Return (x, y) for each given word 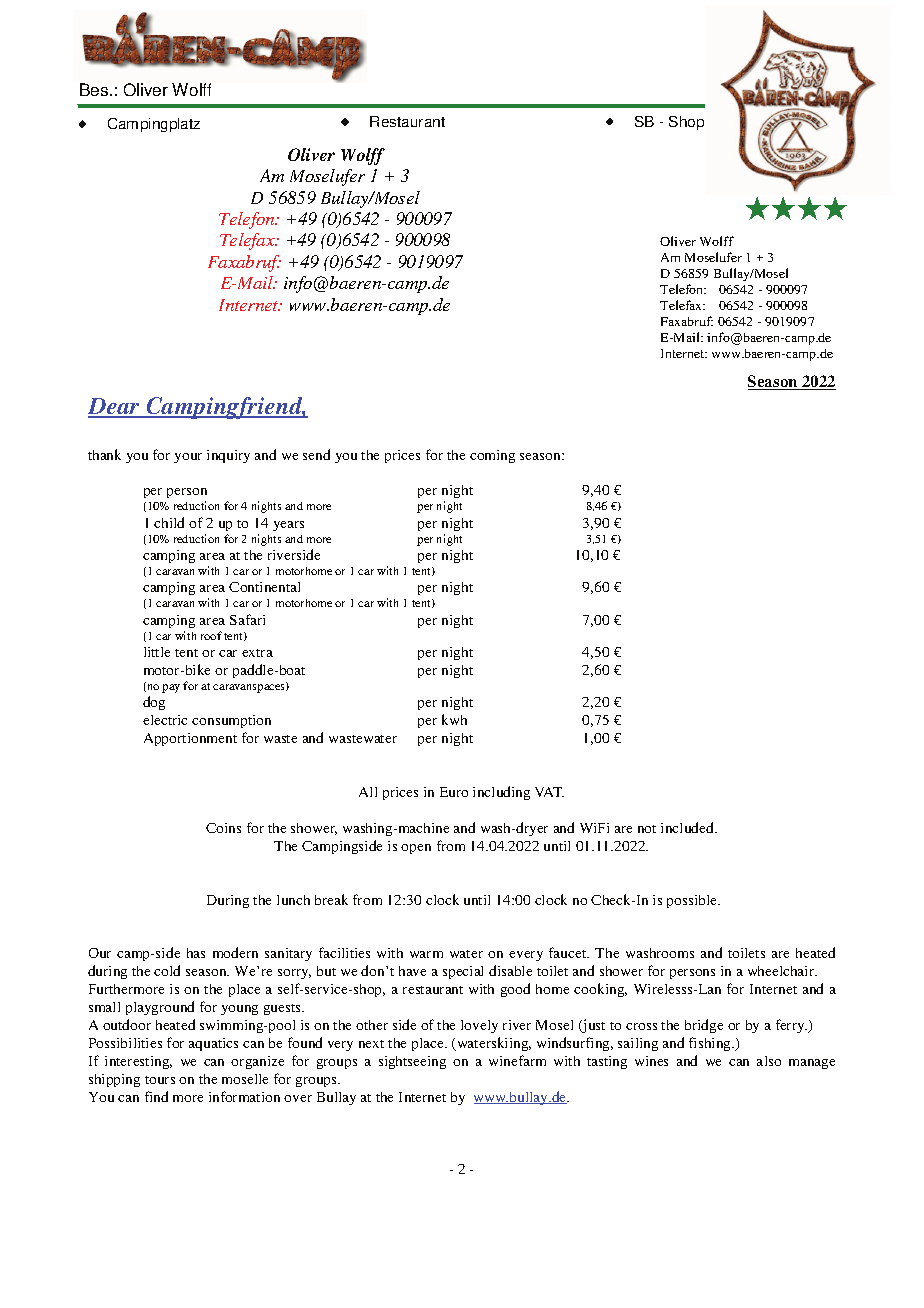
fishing (711, 1044)
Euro (454, 792)
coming (492, 456)
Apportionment (190, 739)
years (288, 526)
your (188, 458)
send (316, 454)
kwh (454, 719)
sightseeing (412, 1062)
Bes (95, 89)
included (689, 827)
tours (160, 1080)
